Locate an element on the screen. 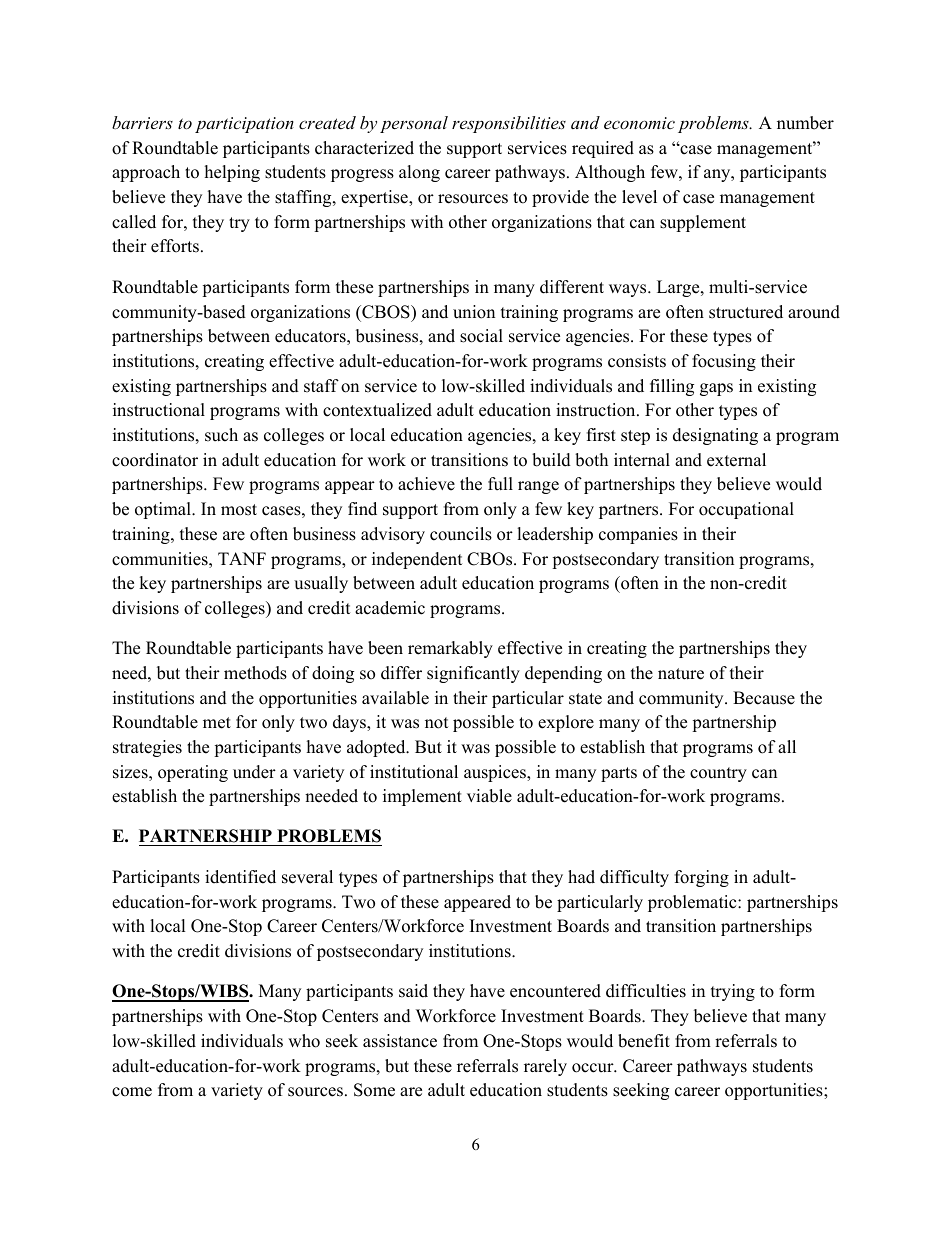  remarkably is located at coordinates (450, 649).
